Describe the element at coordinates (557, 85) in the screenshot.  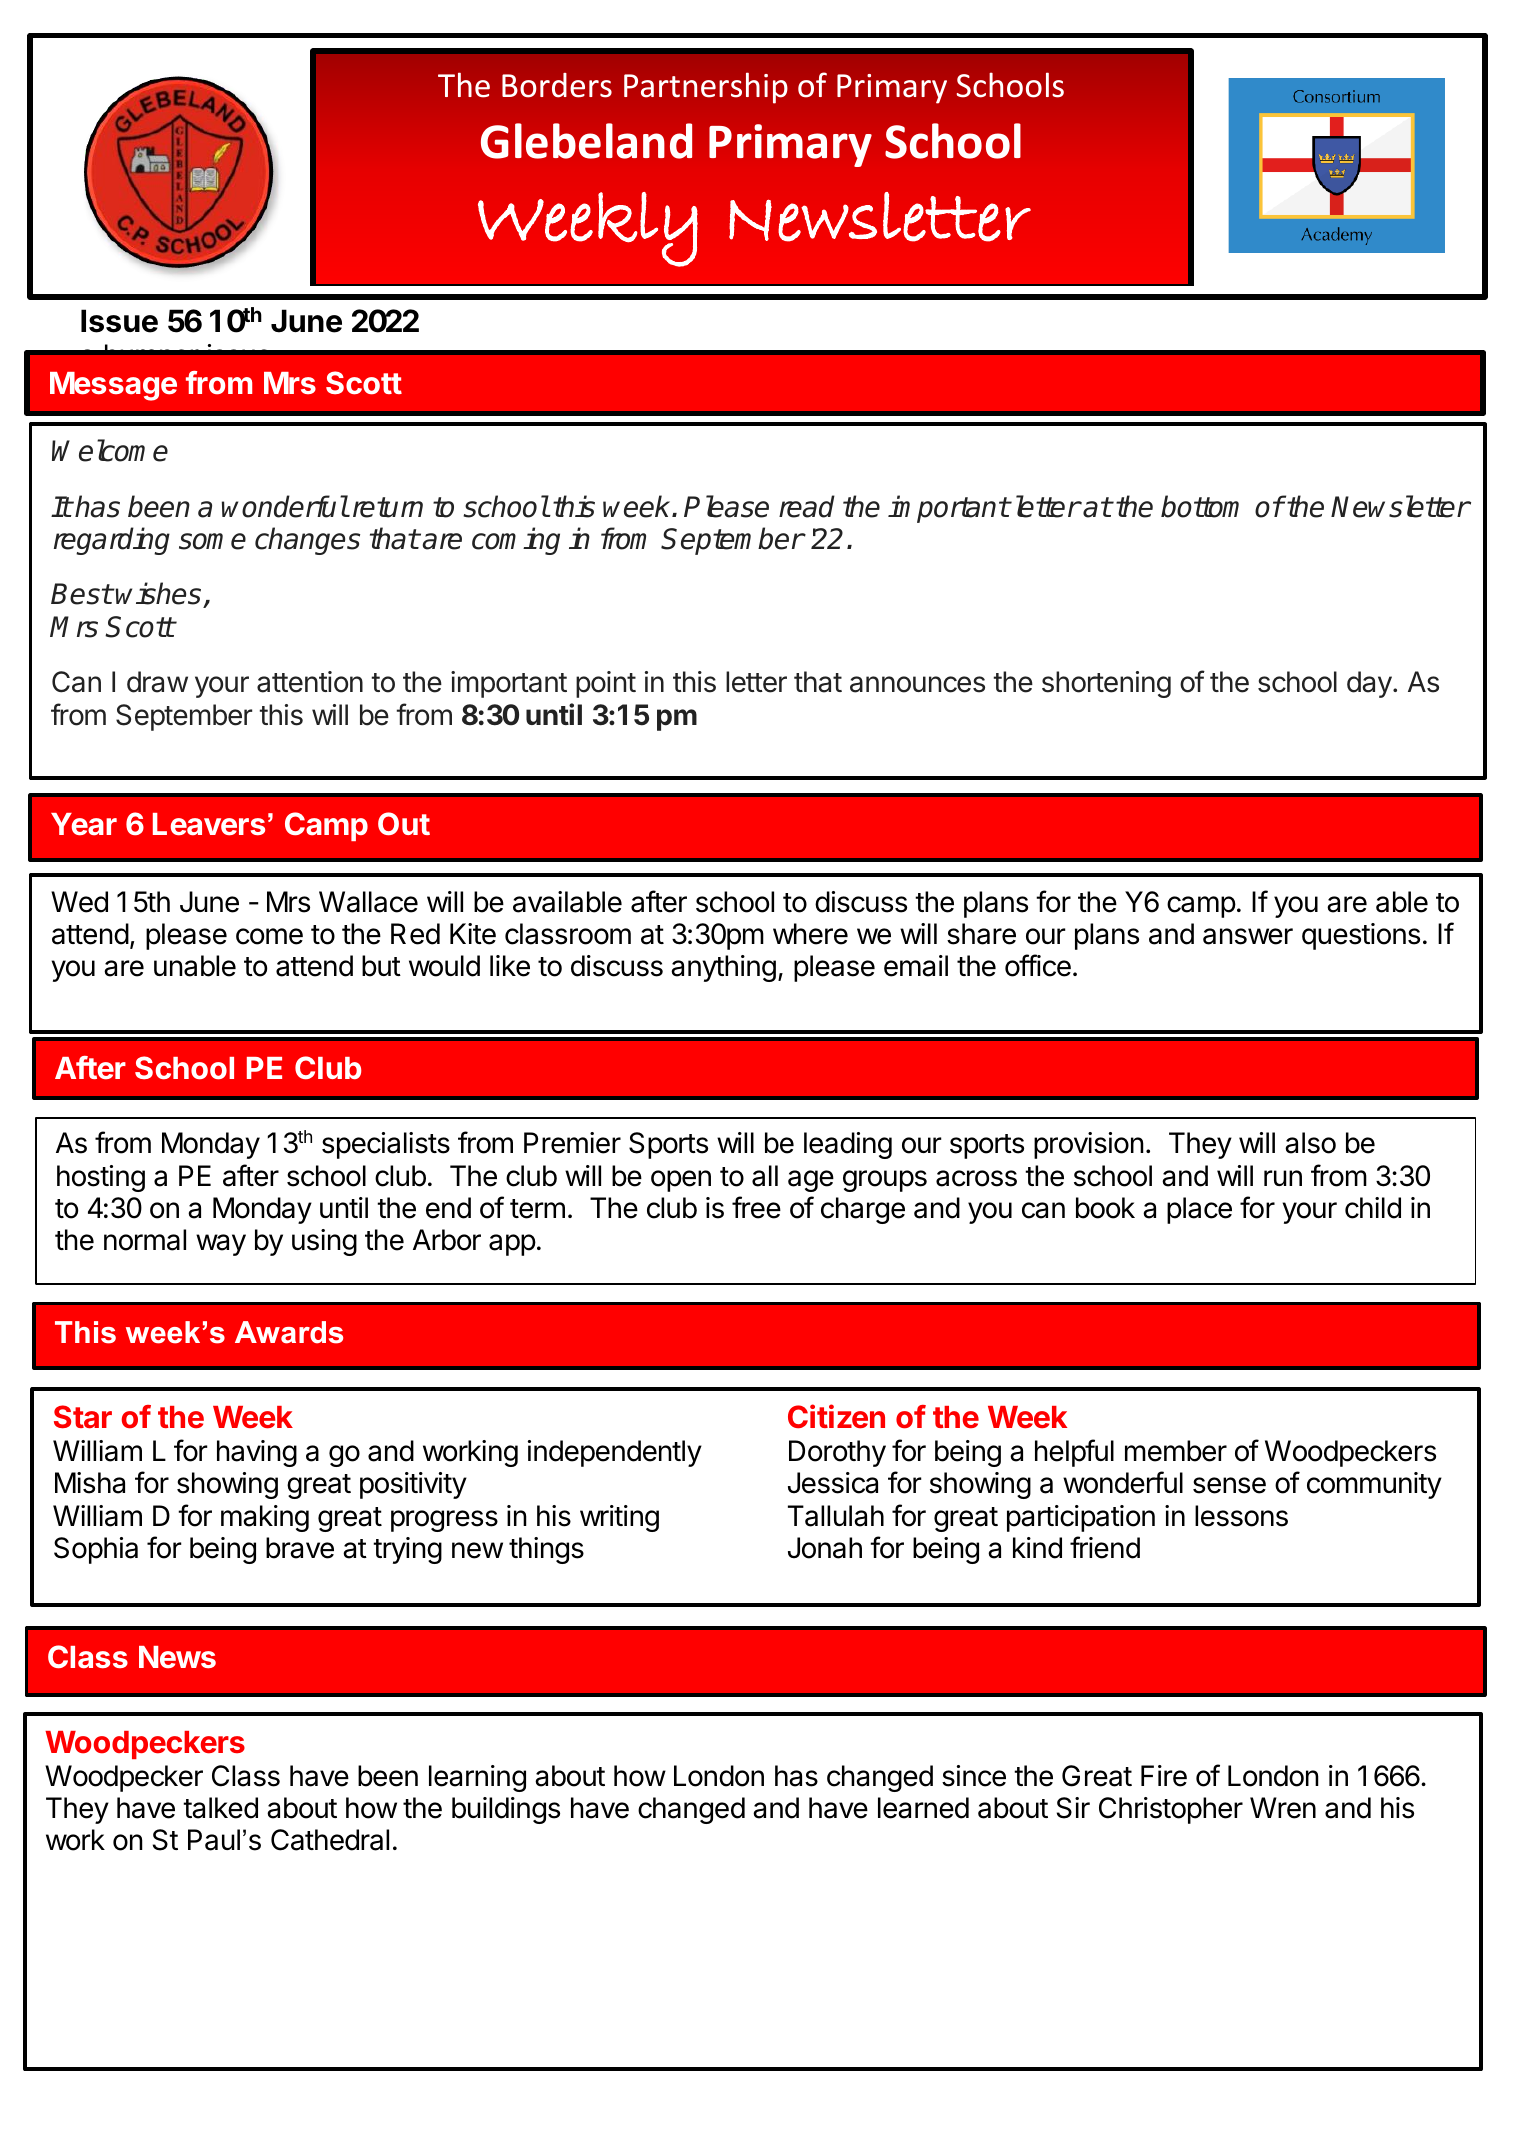
I see `Borders` at that location.
